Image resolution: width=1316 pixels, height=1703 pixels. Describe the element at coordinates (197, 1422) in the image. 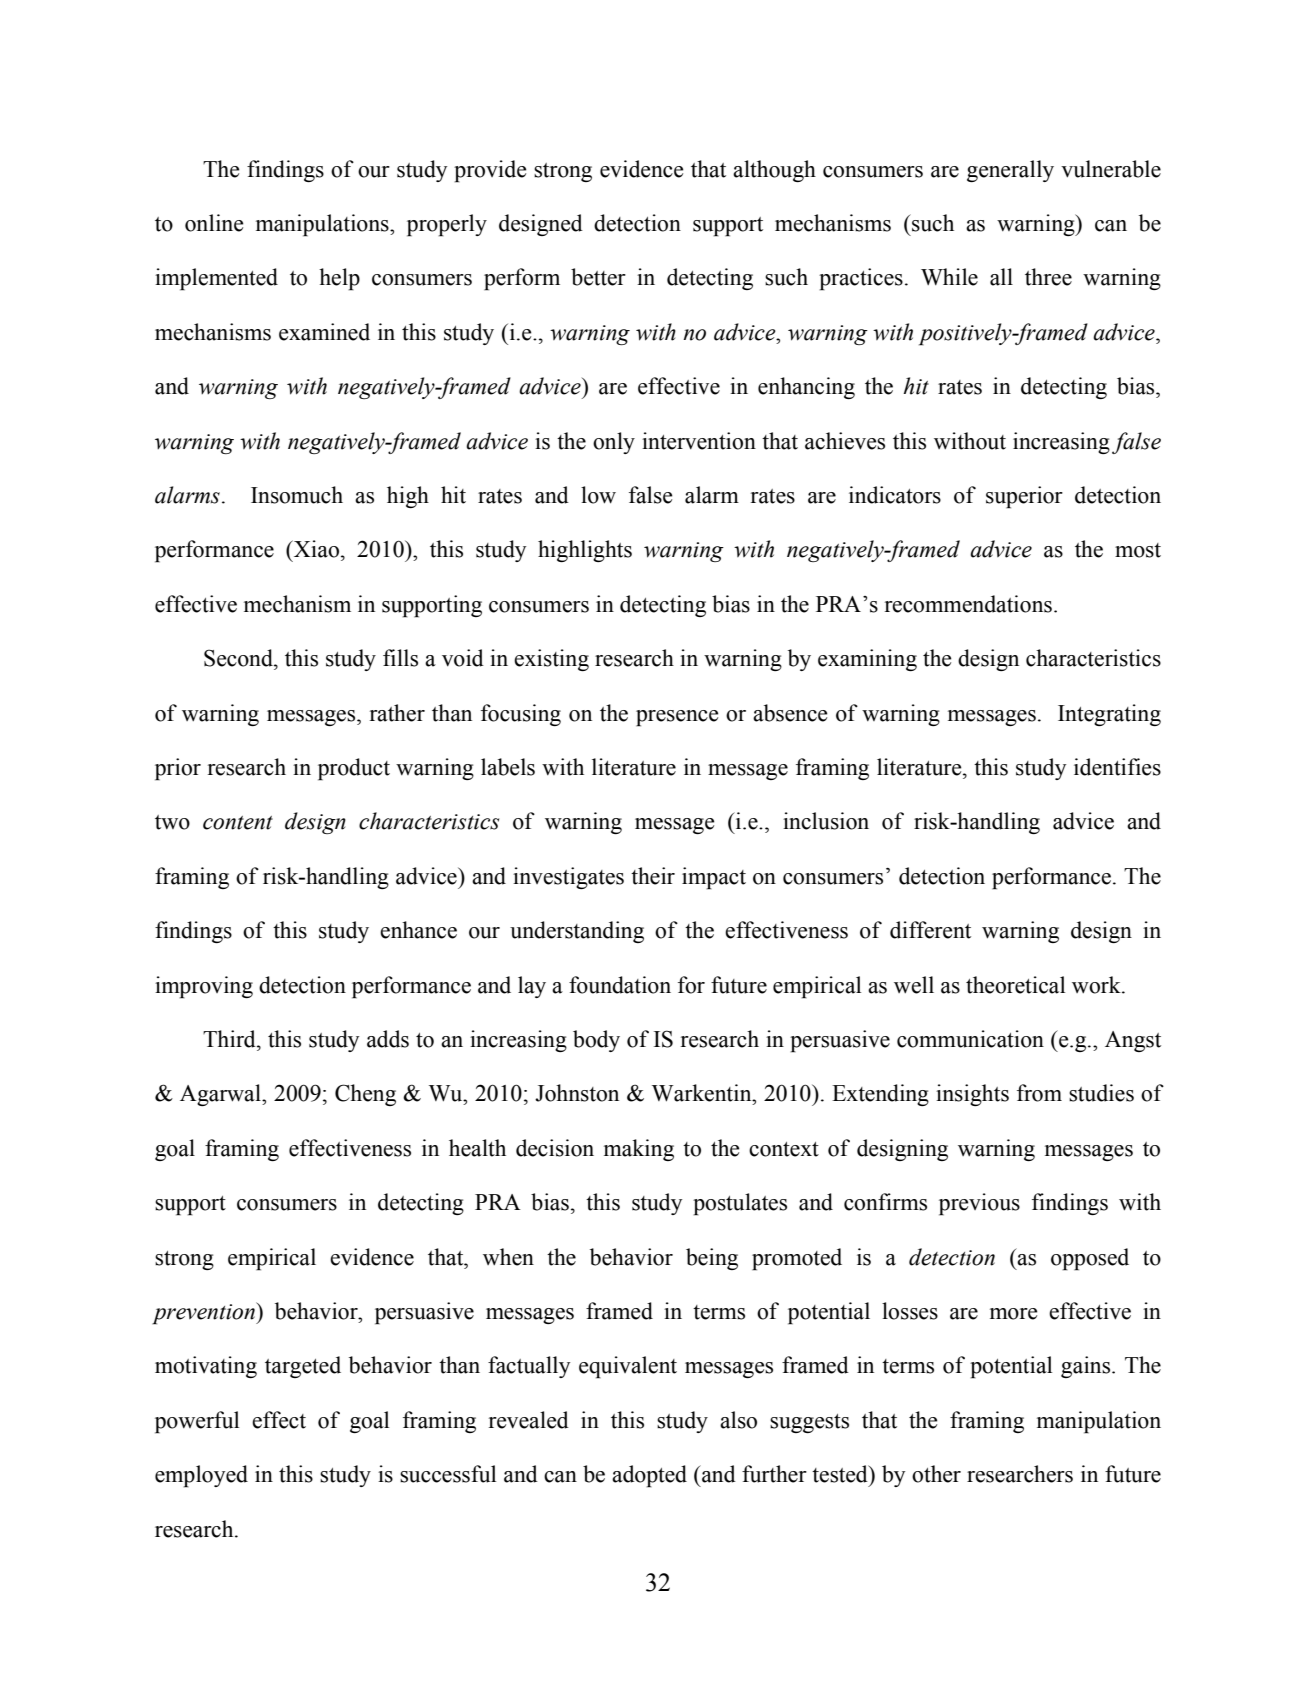

I see `powerful` at that location.
